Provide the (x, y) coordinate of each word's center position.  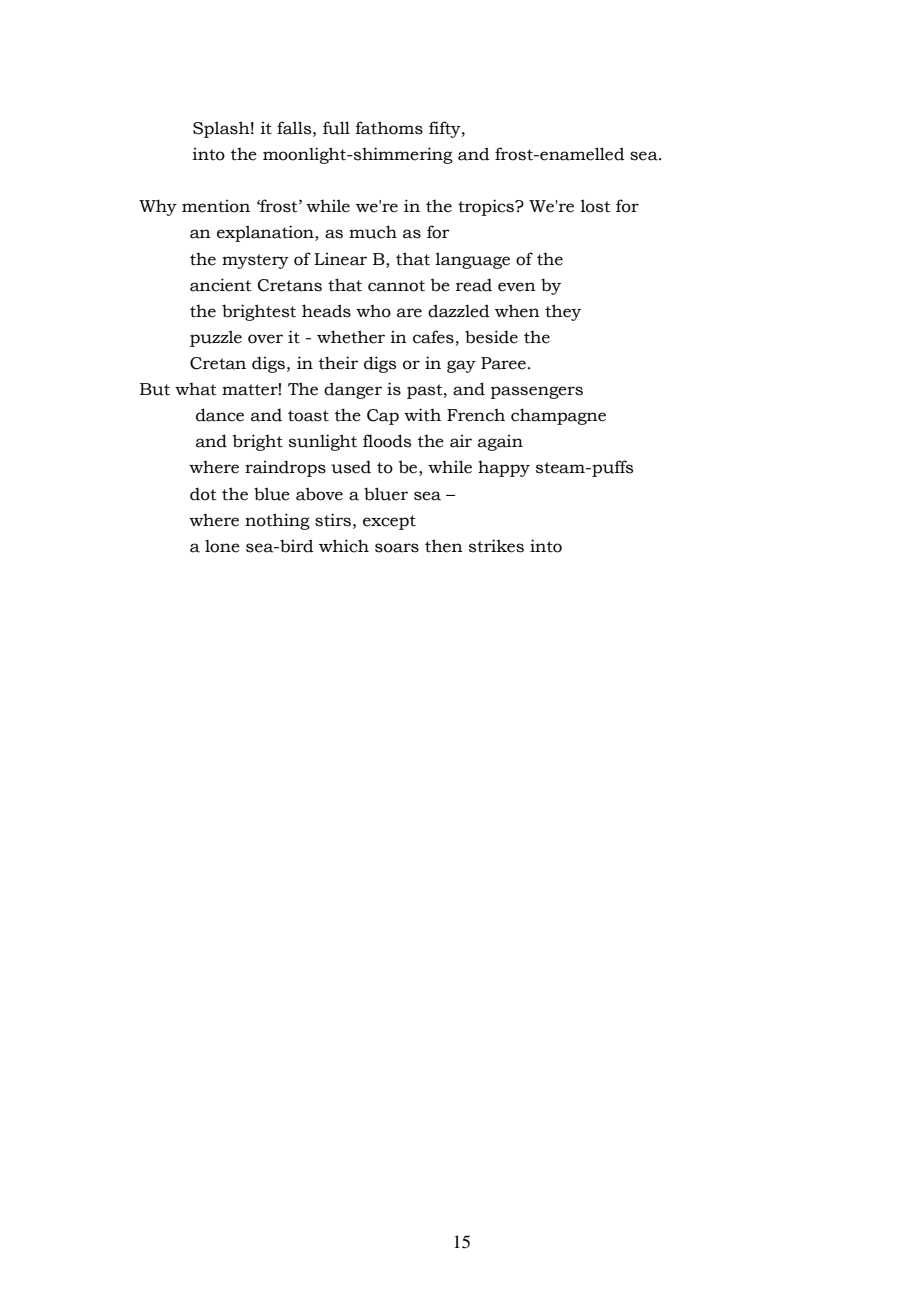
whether (351, 337)
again (500, 443)
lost (595, 206)
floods (387, 441)
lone (222, 546)
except (389, 522)
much (373, 232)
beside (491, 337)
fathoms (389, 128)
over (265, 339)
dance (220, 415)
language (472, 260)
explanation (266, 233)
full (336, 128)
